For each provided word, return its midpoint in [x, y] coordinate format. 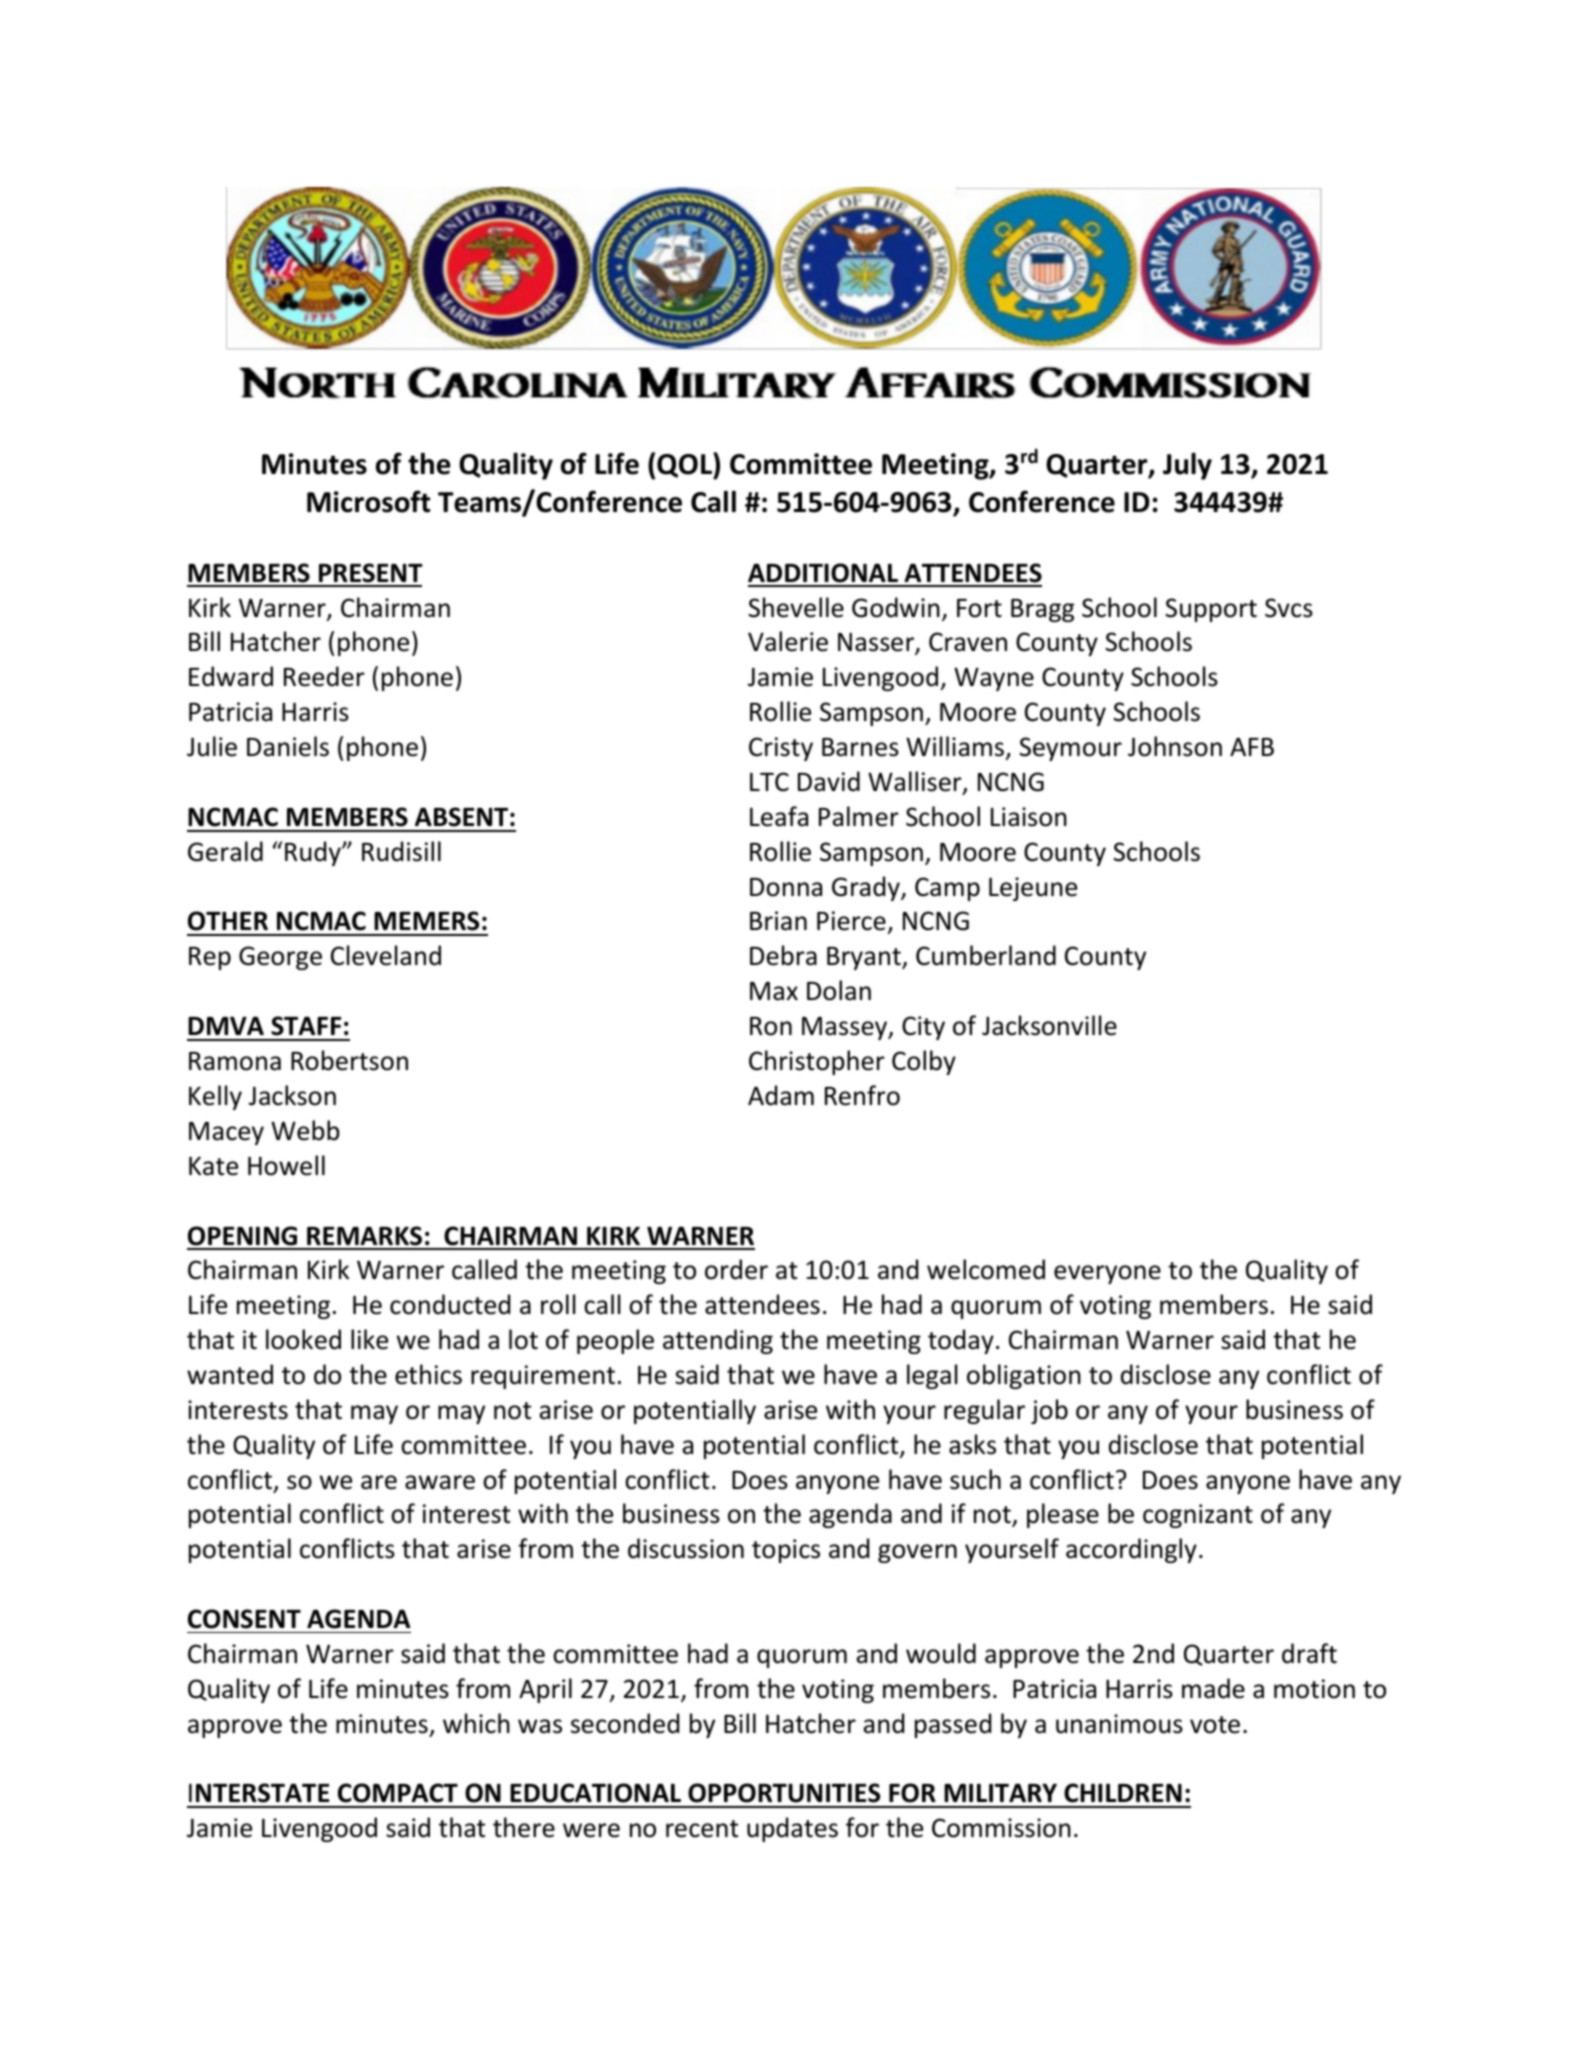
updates [792, 1829]
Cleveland [386, 955]
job [1049, 1411]
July [1187, 466]
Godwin [896, 607]
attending [718, 1341]
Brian [778, 921]
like [369, 1339]
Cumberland [986, 955]
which [476, 1723]
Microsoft [368, 501]
